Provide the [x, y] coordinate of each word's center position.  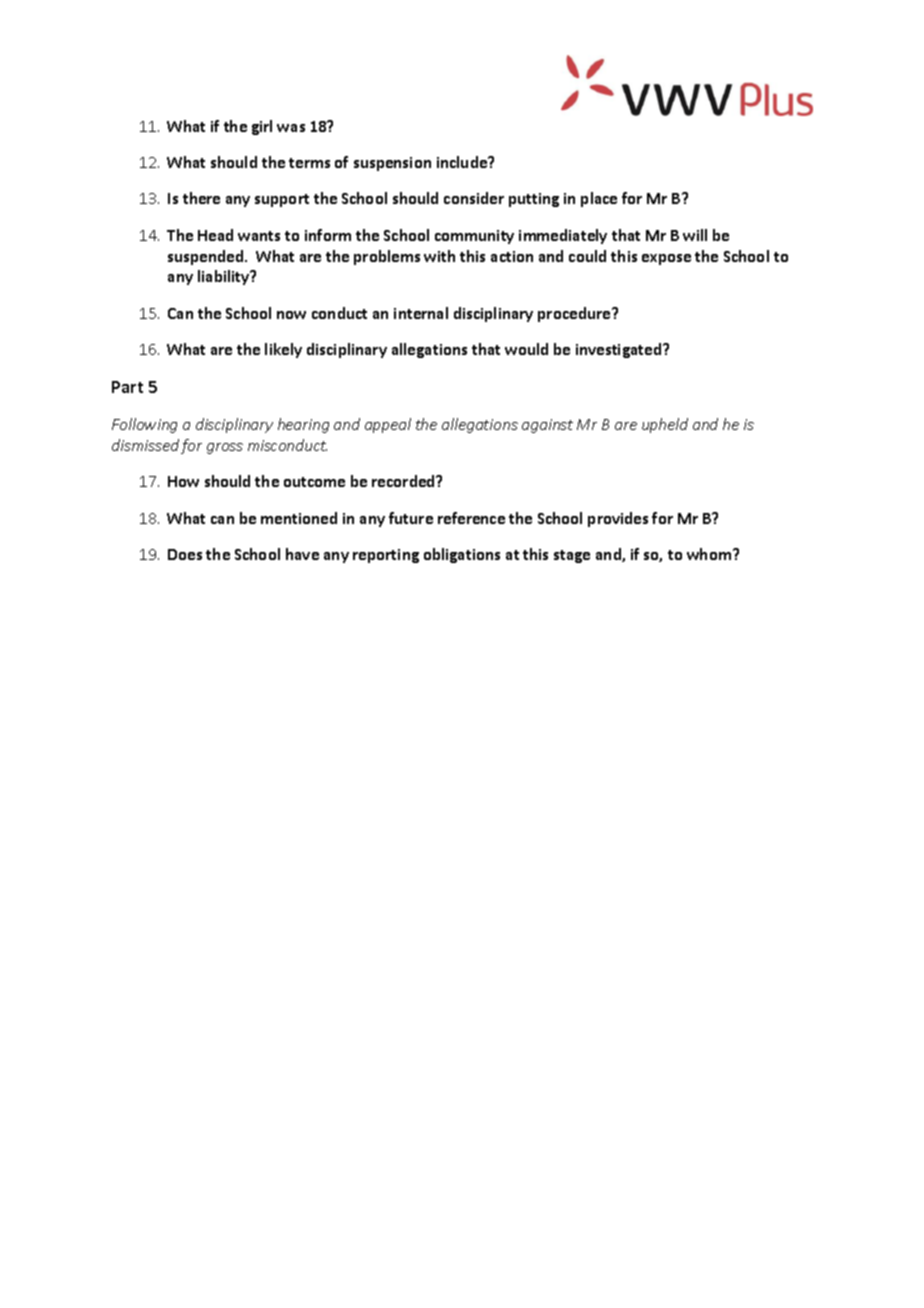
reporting [386, 556]
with [439, 256]
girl [262, 127]
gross [225, 448]
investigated [620, 350]
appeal [388, 425]
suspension [392, 164]
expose [666, 259]
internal [421, 313]
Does [185, 554]
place [599, 199]
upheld [665, 425]
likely [283, 350]
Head [215, 235]
